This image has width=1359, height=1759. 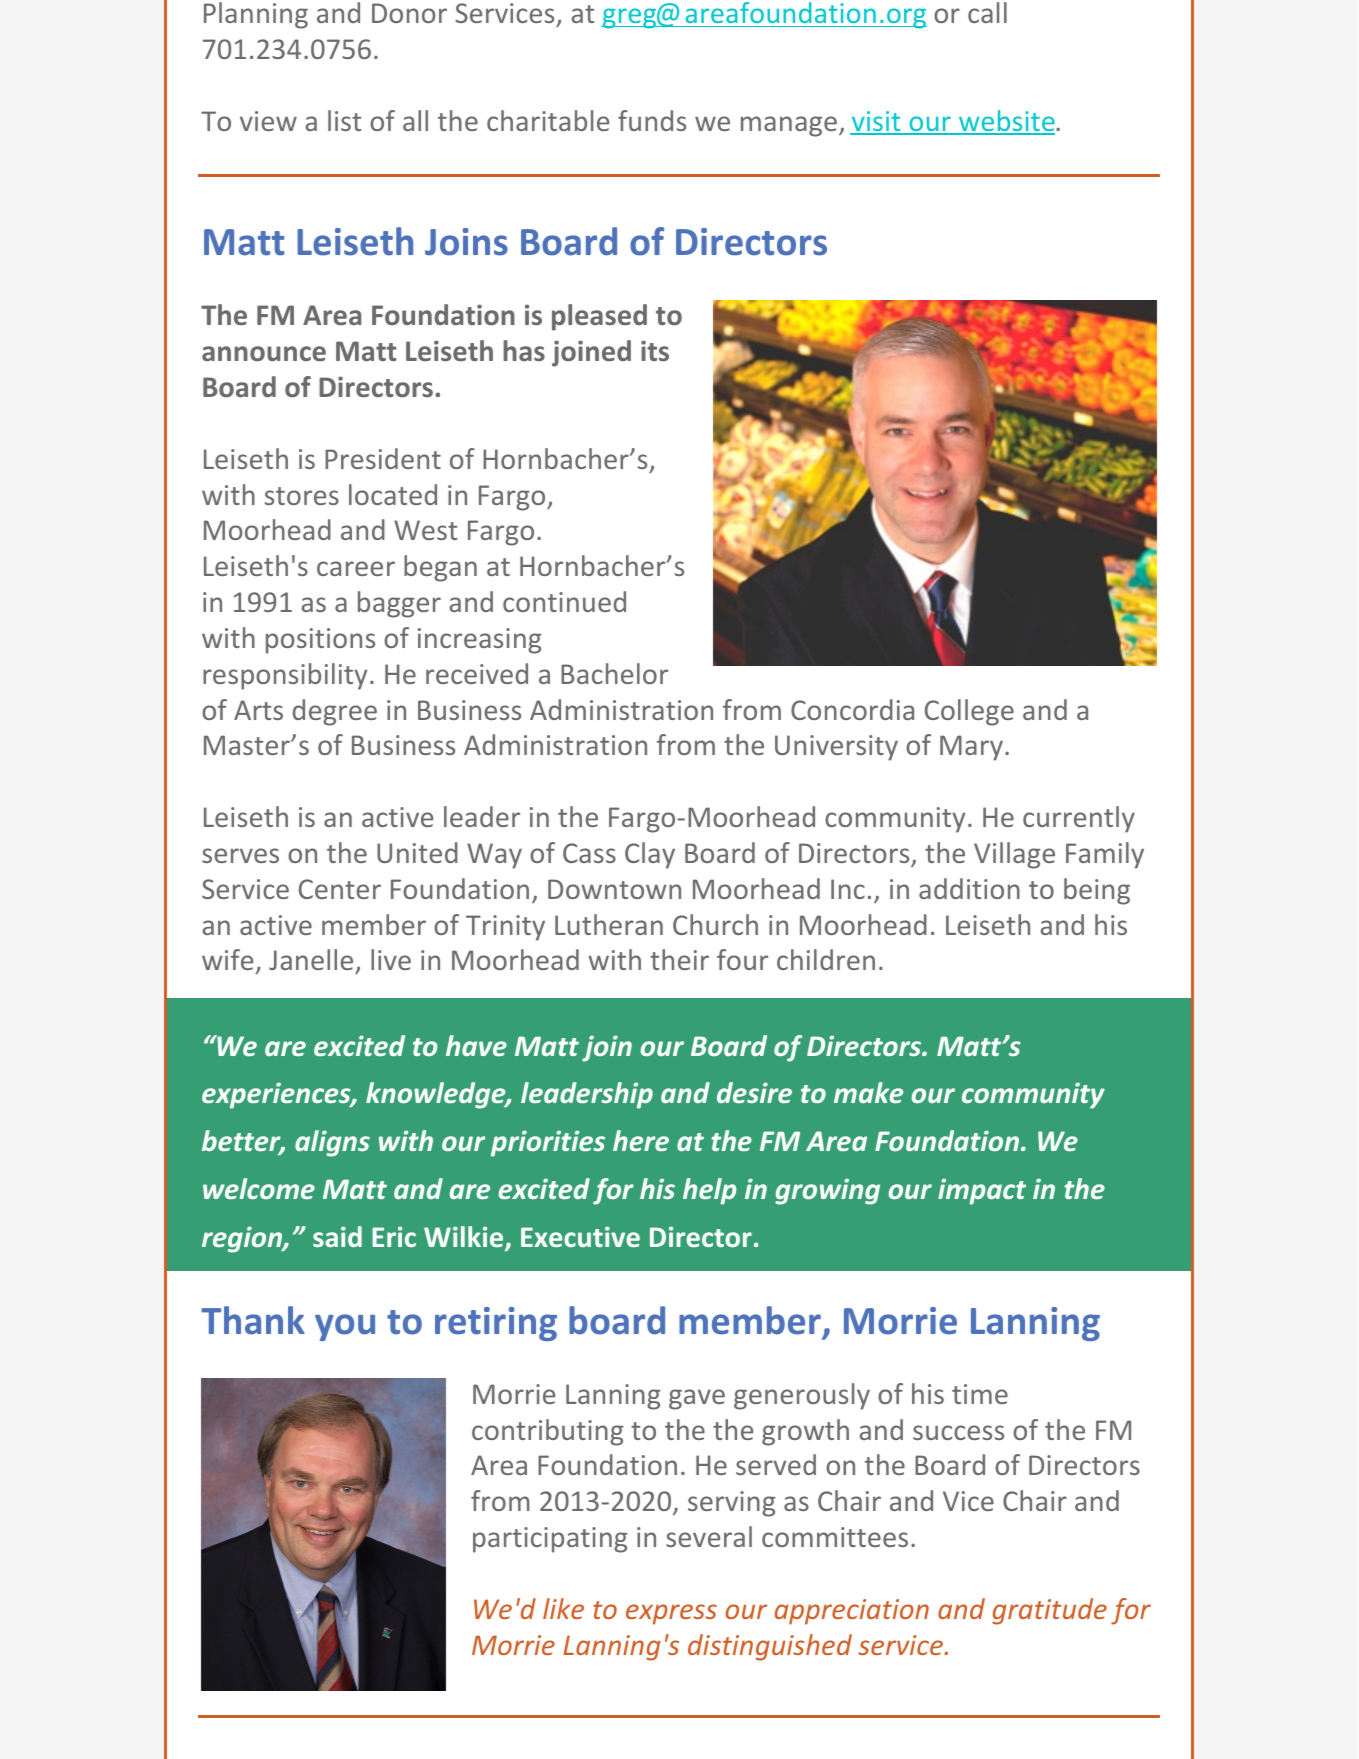 What do you see at coordinates (652, 120) in the image?
I see `funds` at bounding box center [652, 120].
